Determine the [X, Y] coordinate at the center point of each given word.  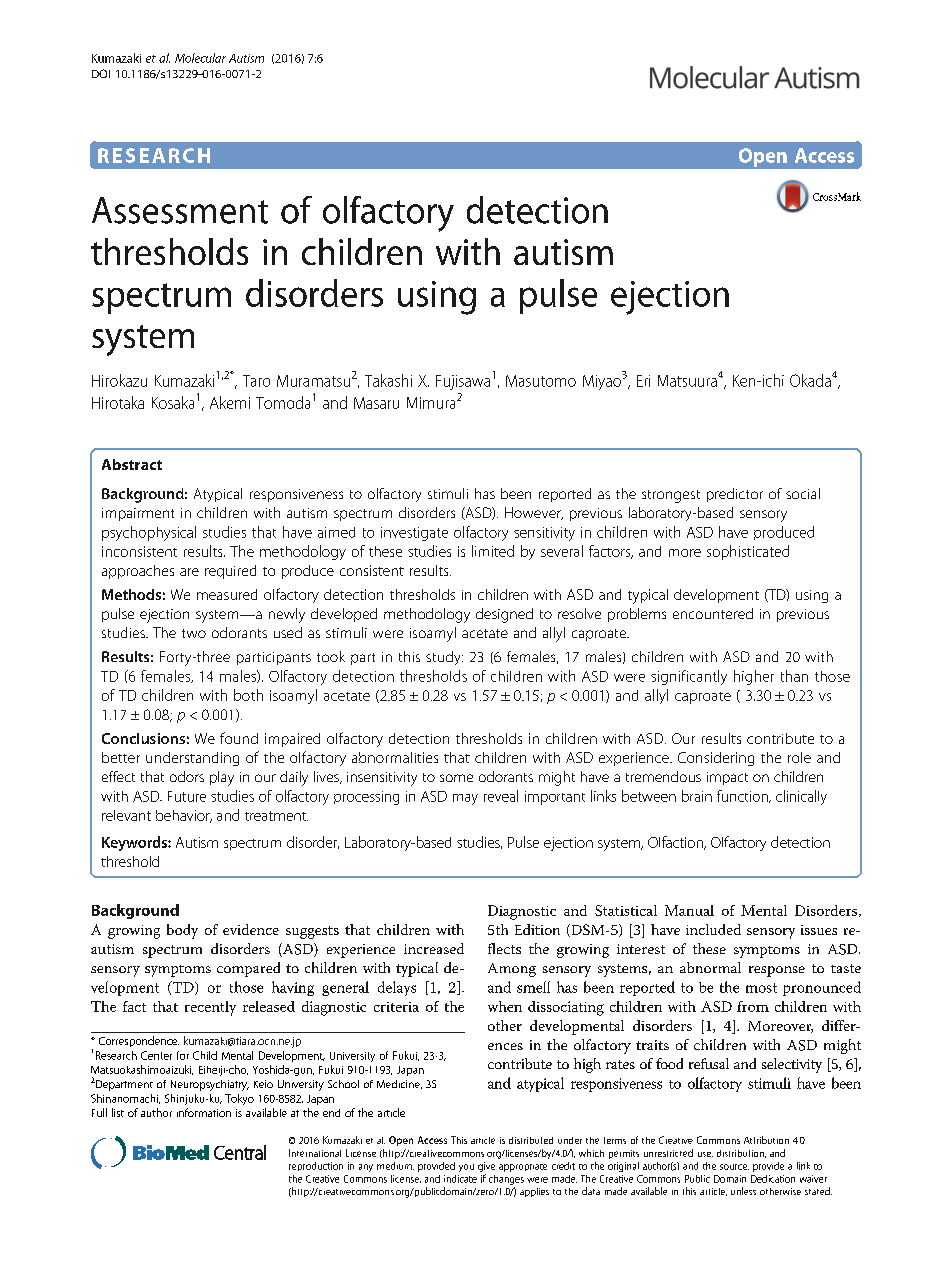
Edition [537, 929]
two [194, 633]
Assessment [180, 210]
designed [504, 615]
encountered [713, 613]
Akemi [230, 402]
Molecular [200, 58]
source [734, 1167]
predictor [735, 495]
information [204, 1112]
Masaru [376, 403]
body [182, 931]
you [466, 1168]
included [713, 929]
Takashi [388, 380]
